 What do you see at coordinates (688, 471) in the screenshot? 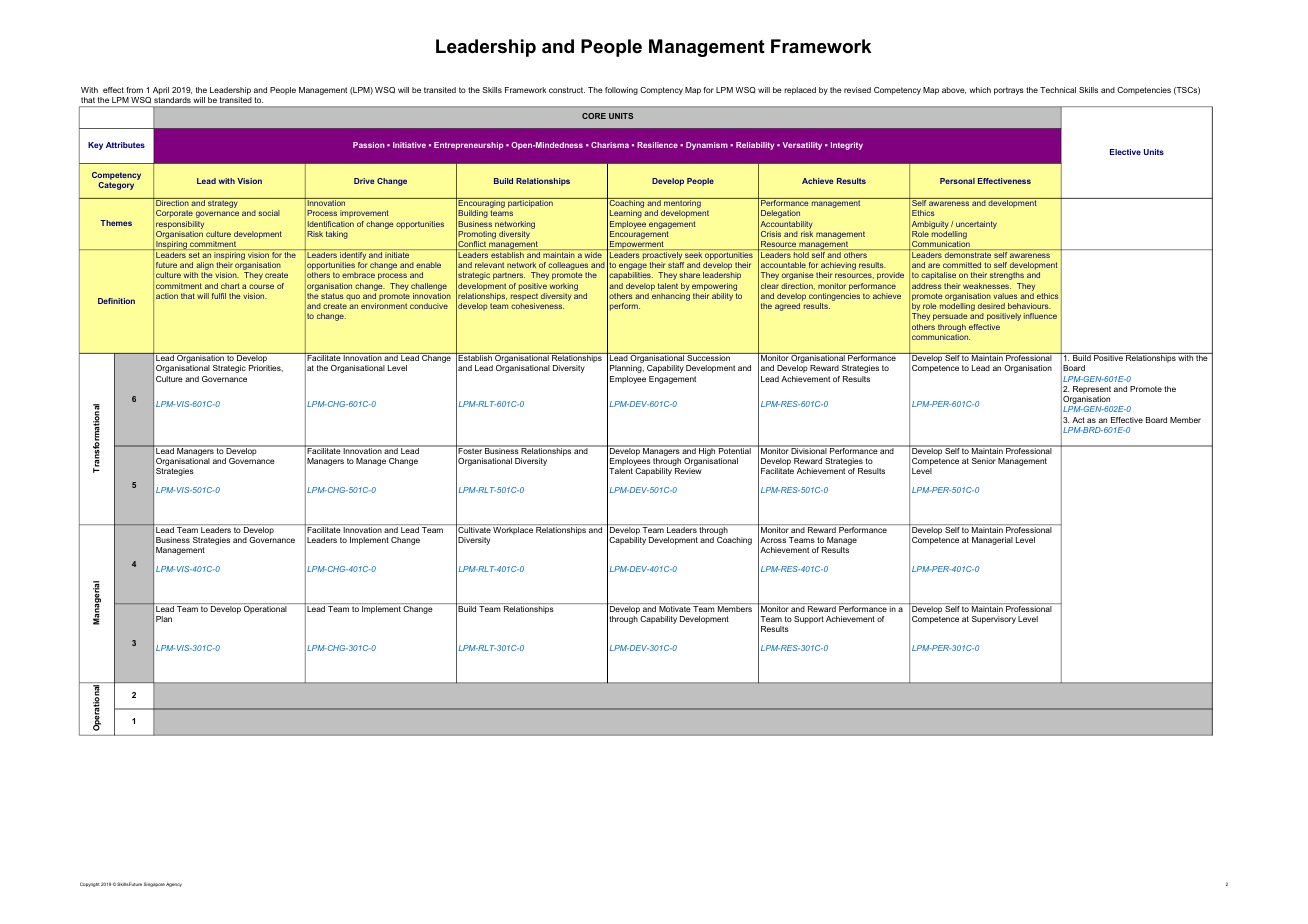
I see `Review` at bounding box center [688, 471].
